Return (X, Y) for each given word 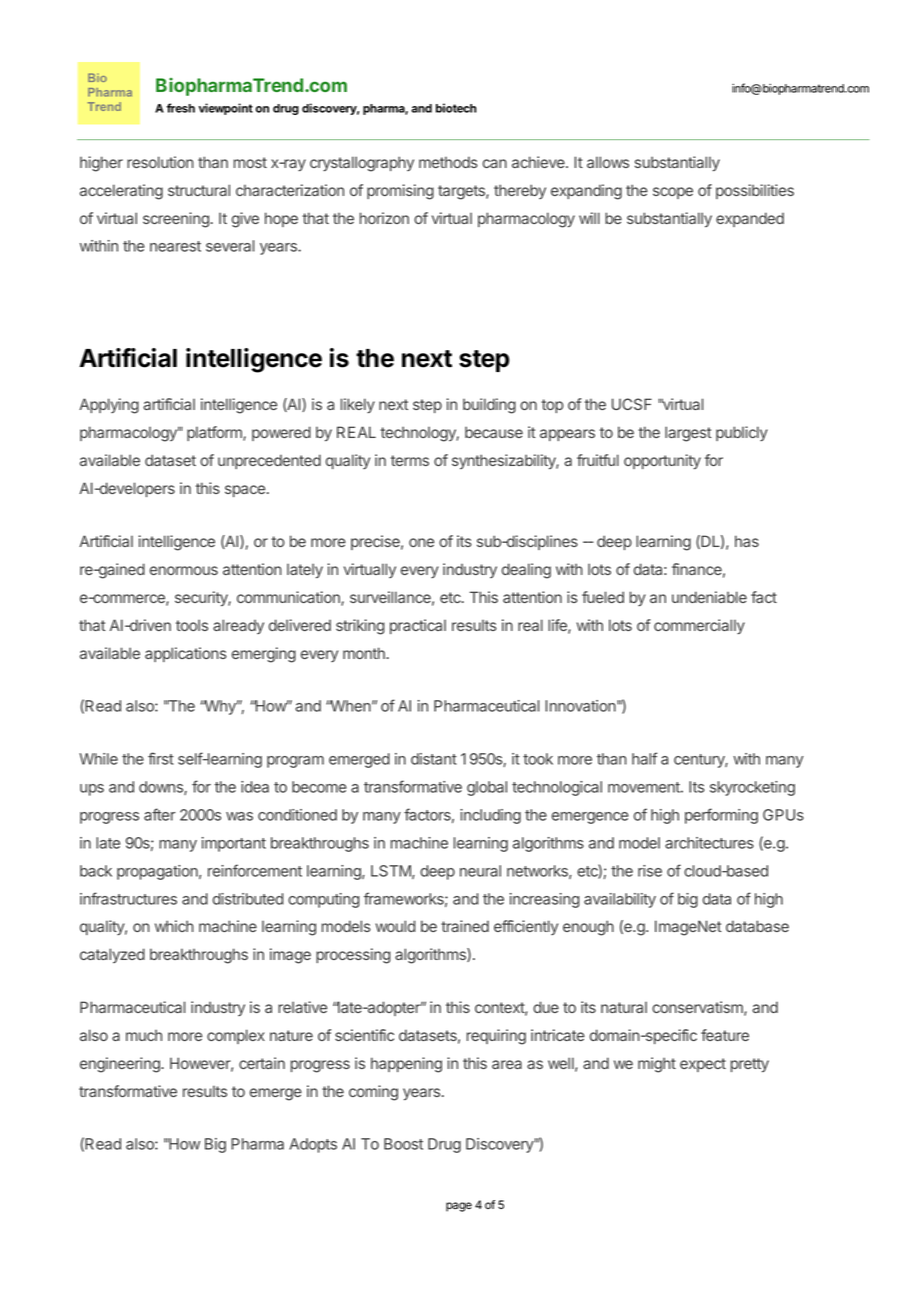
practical (418, 626)
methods (448, 162)
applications (186, 654)
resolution (160, 162)
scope (673, 193)
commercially (699, 627)
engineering (121, 1065)
